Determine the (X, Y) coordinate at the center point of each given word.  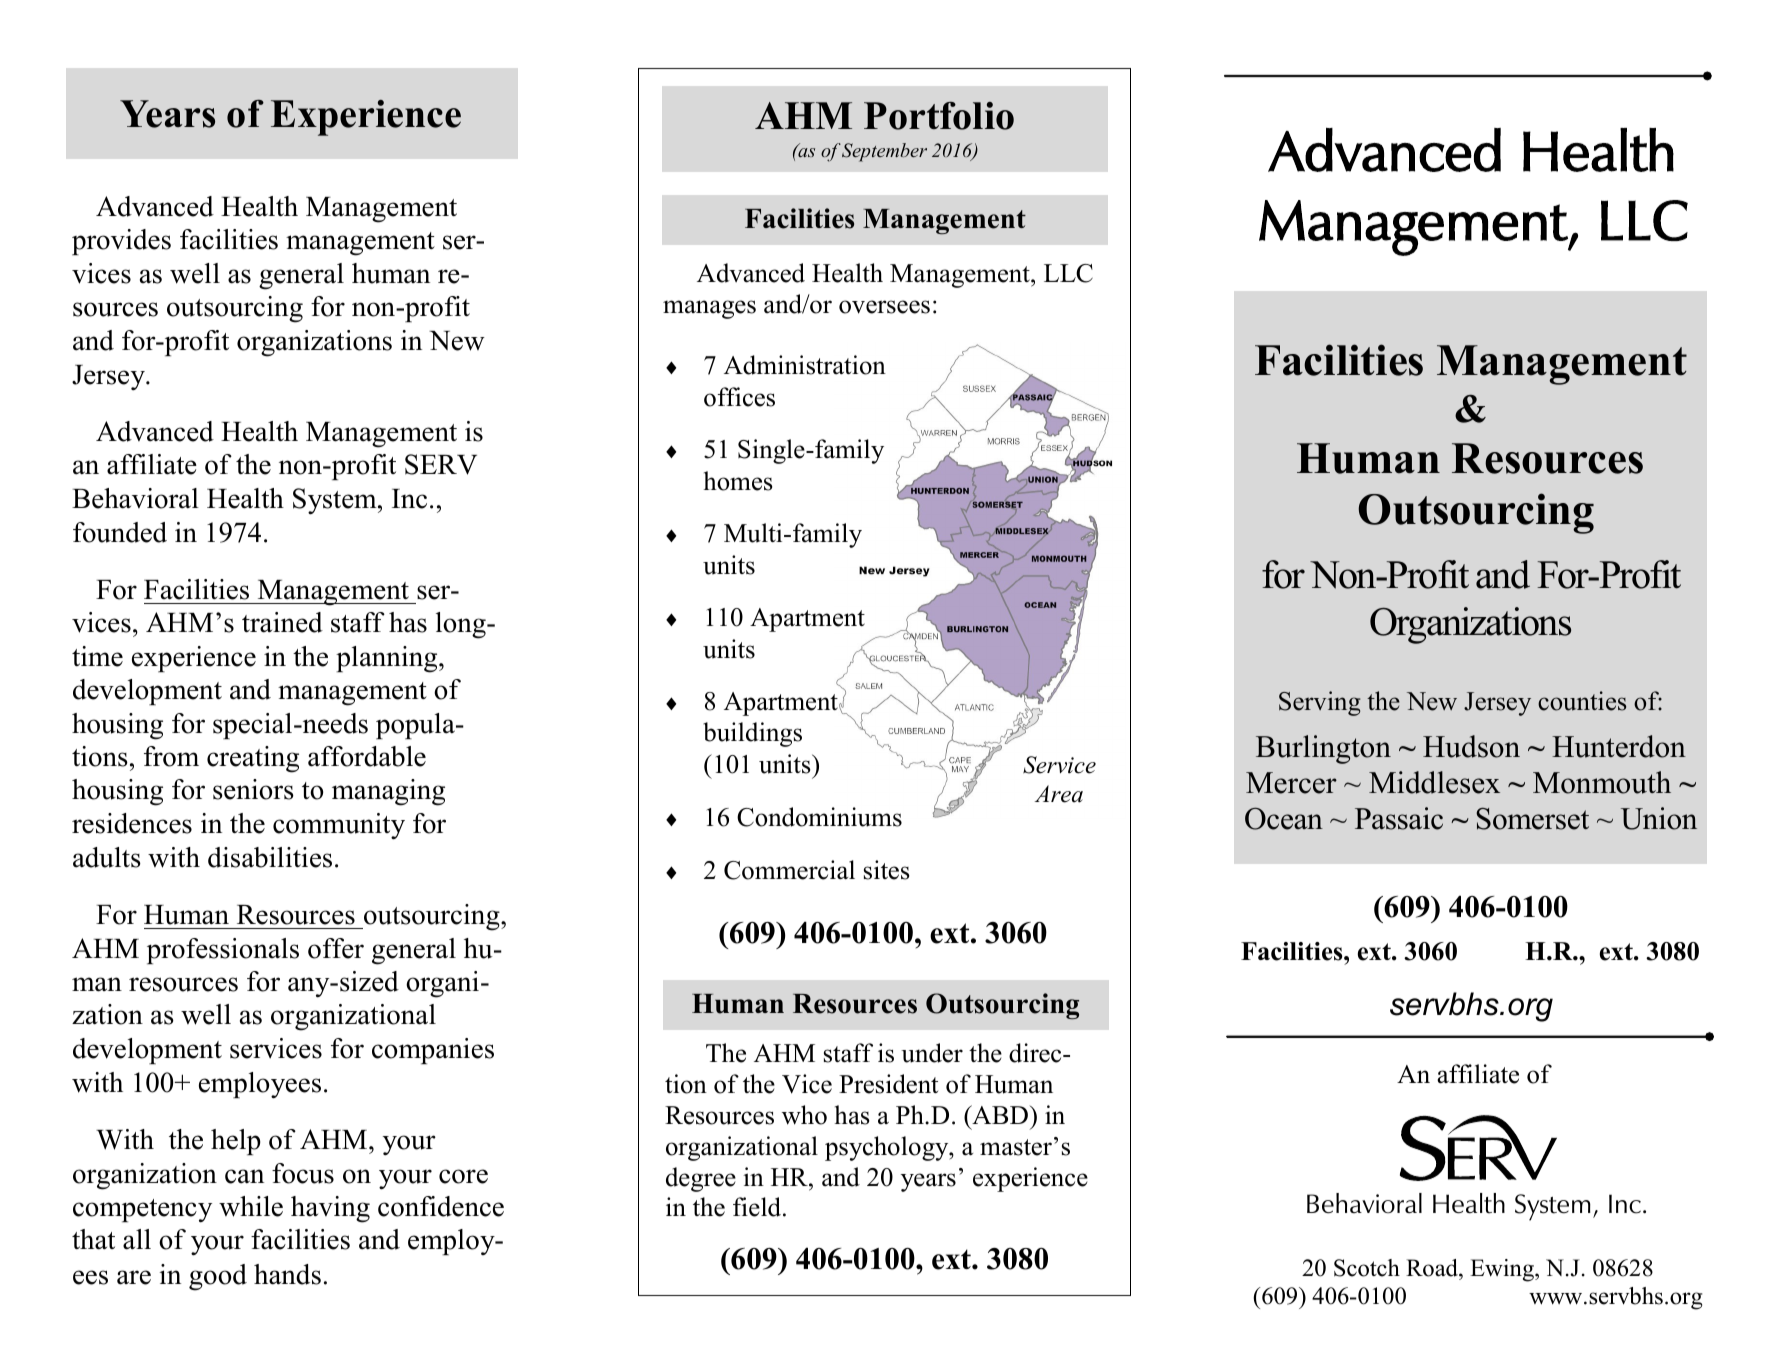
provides (121, 242)
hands (287, 1274)
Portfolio (939, 116)
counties (1582, 701)
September (884, 152)
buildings (752, 734)
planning (388, 659)
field (758, 1207)
